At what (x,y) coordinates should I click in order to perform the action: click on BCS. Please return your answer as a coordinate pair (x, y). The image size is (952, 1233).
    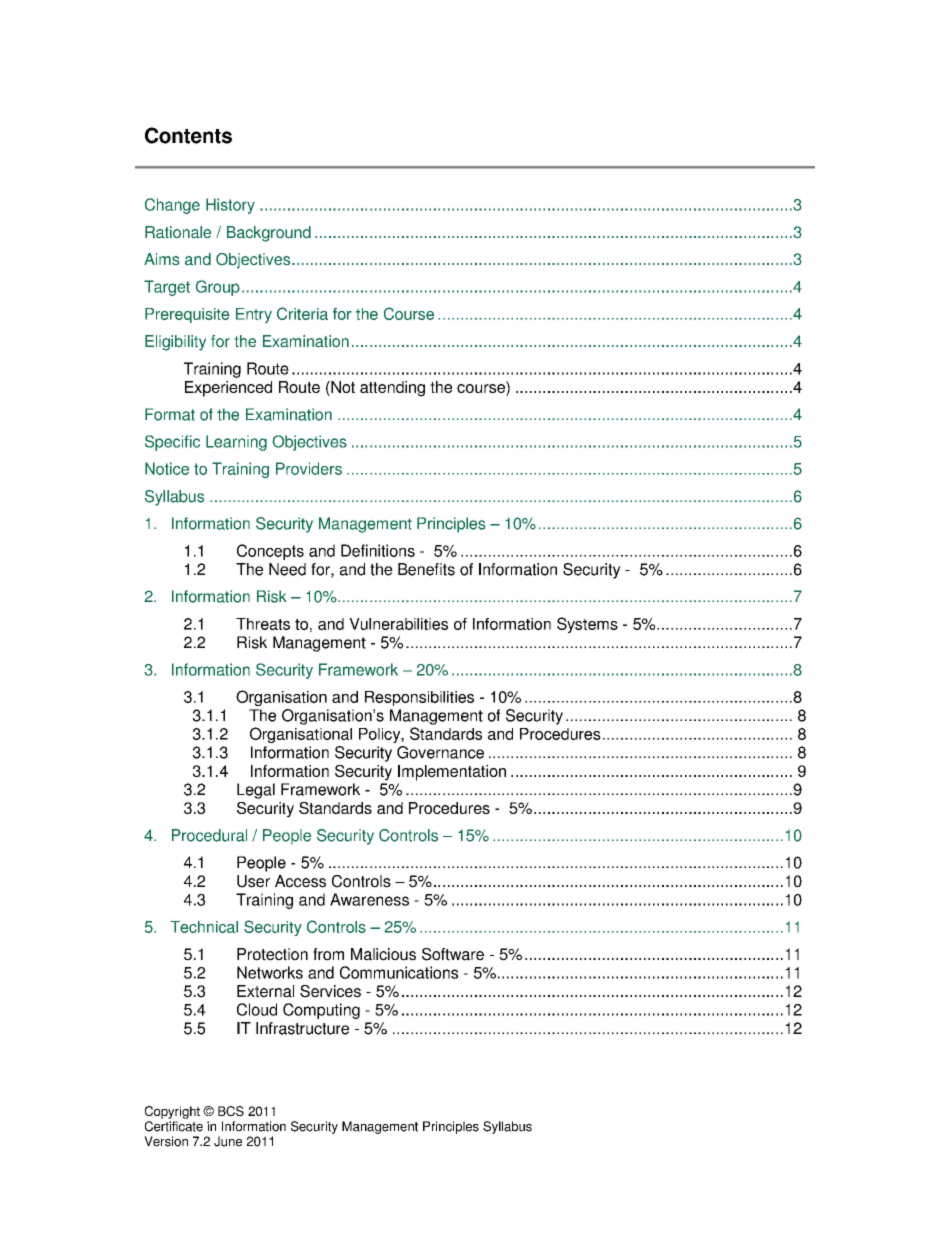
    Looking at the image, I should click on (231, 1111).
